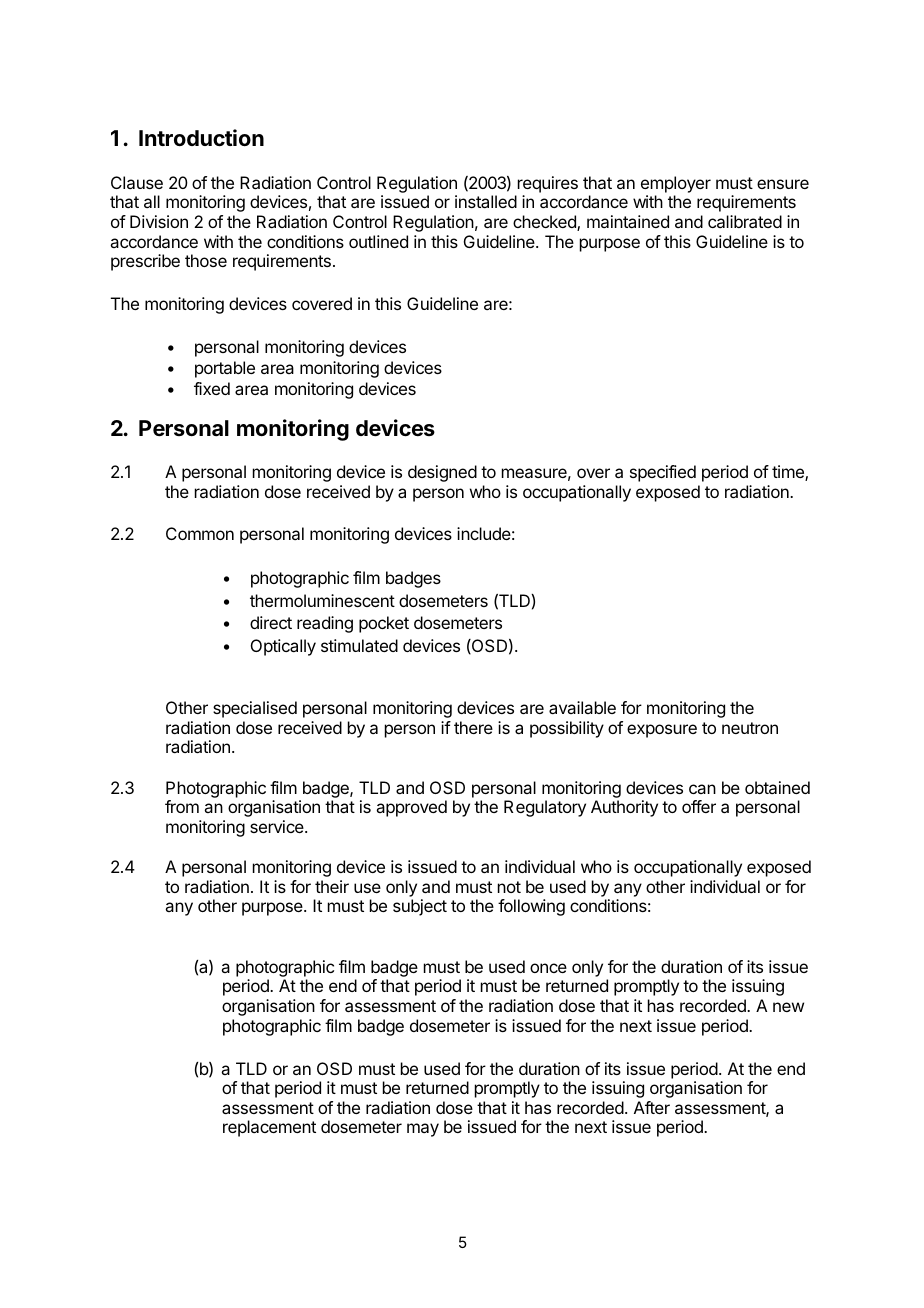 This page has width=924, height=1308. Describe the element at coordinates (269, 1128) in the page. I see `replacement` at that location.
